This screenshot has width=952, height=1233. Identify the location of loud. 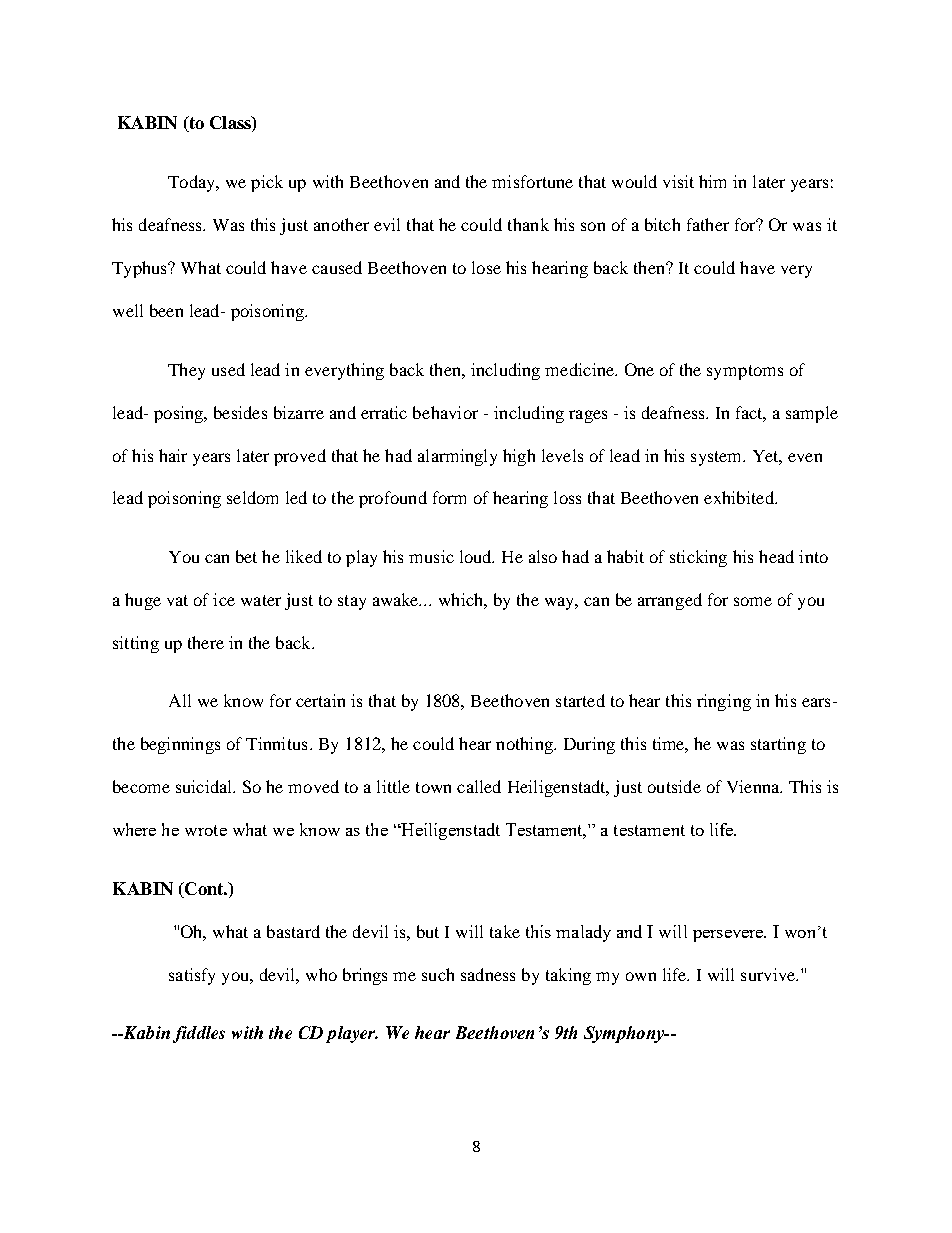
(477, 556).
